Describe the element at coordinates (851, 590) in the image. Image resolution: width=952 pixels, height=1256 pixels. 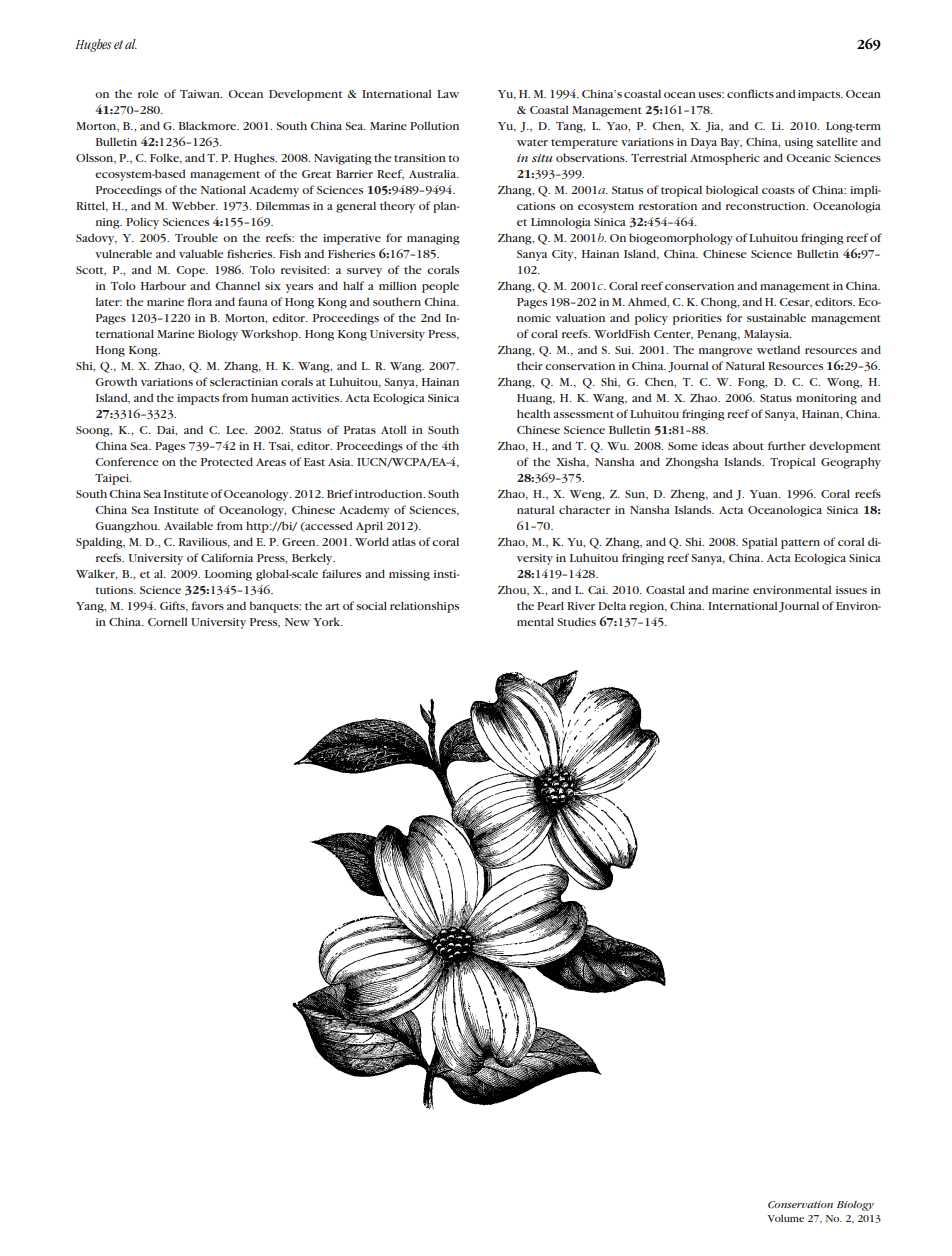
I see `issues` at that location.
